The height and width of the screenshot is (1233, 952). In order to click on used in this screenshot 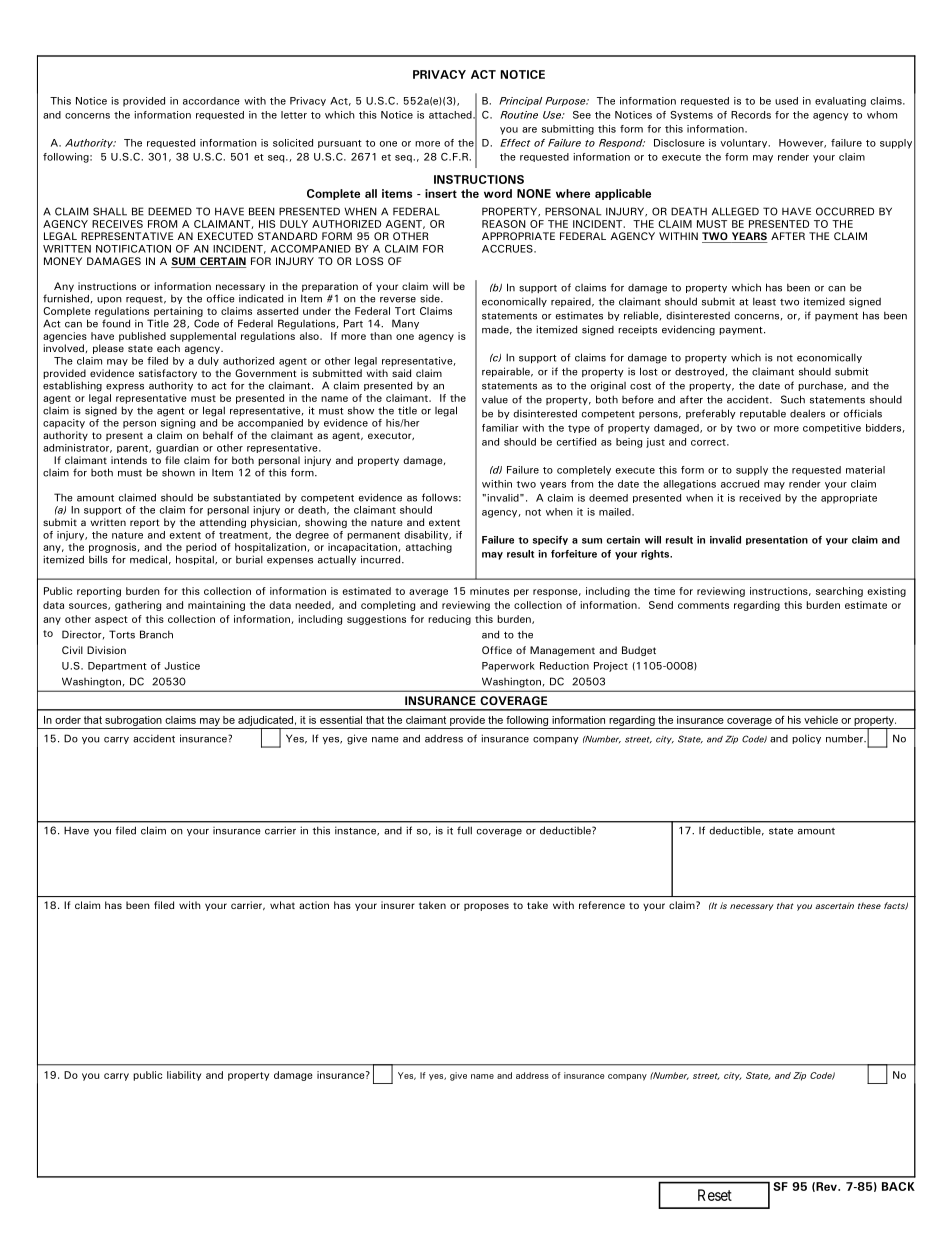, I will do `click(786, 101)`.
